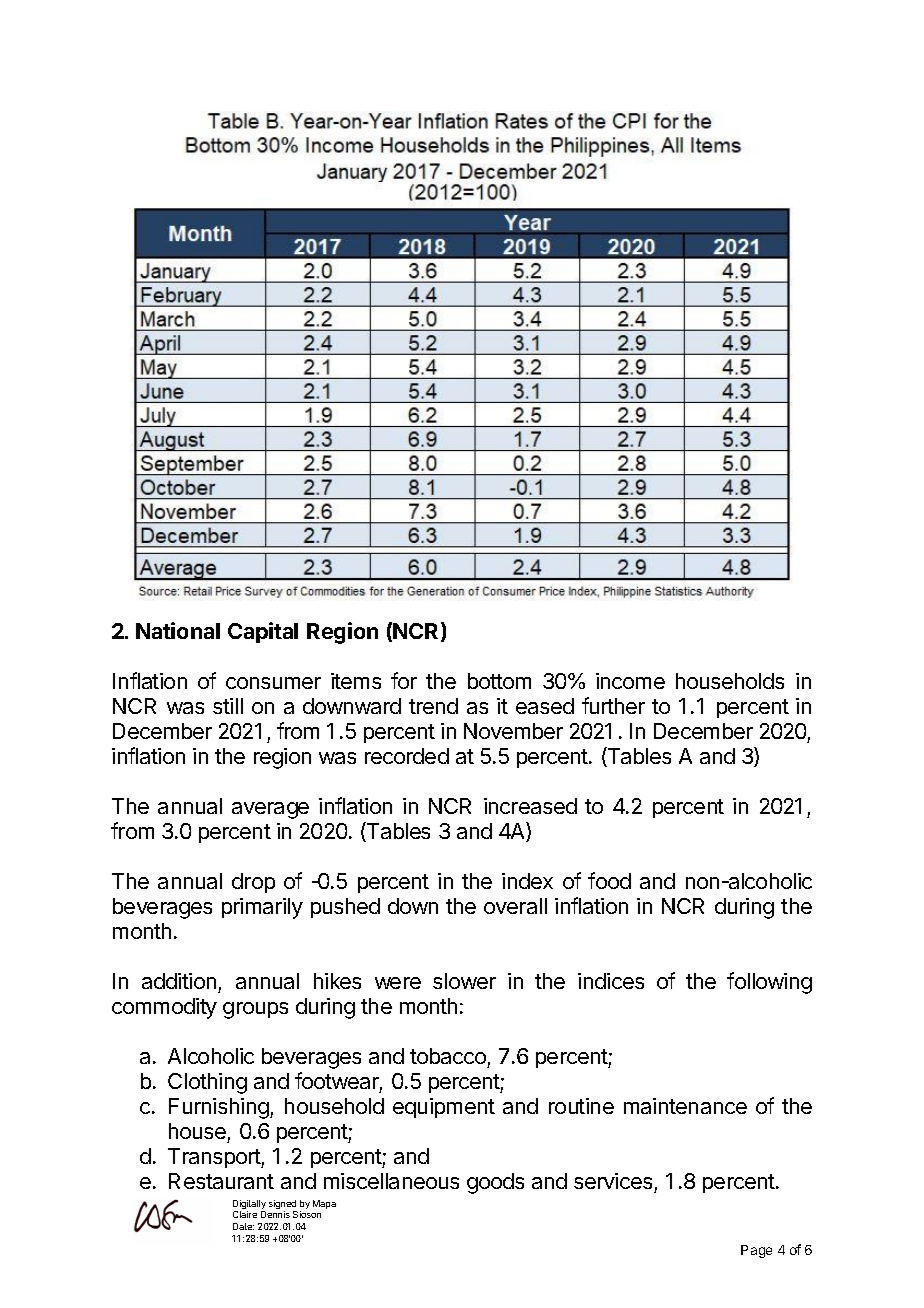  I want to click on bottom, so click(499, 681).
